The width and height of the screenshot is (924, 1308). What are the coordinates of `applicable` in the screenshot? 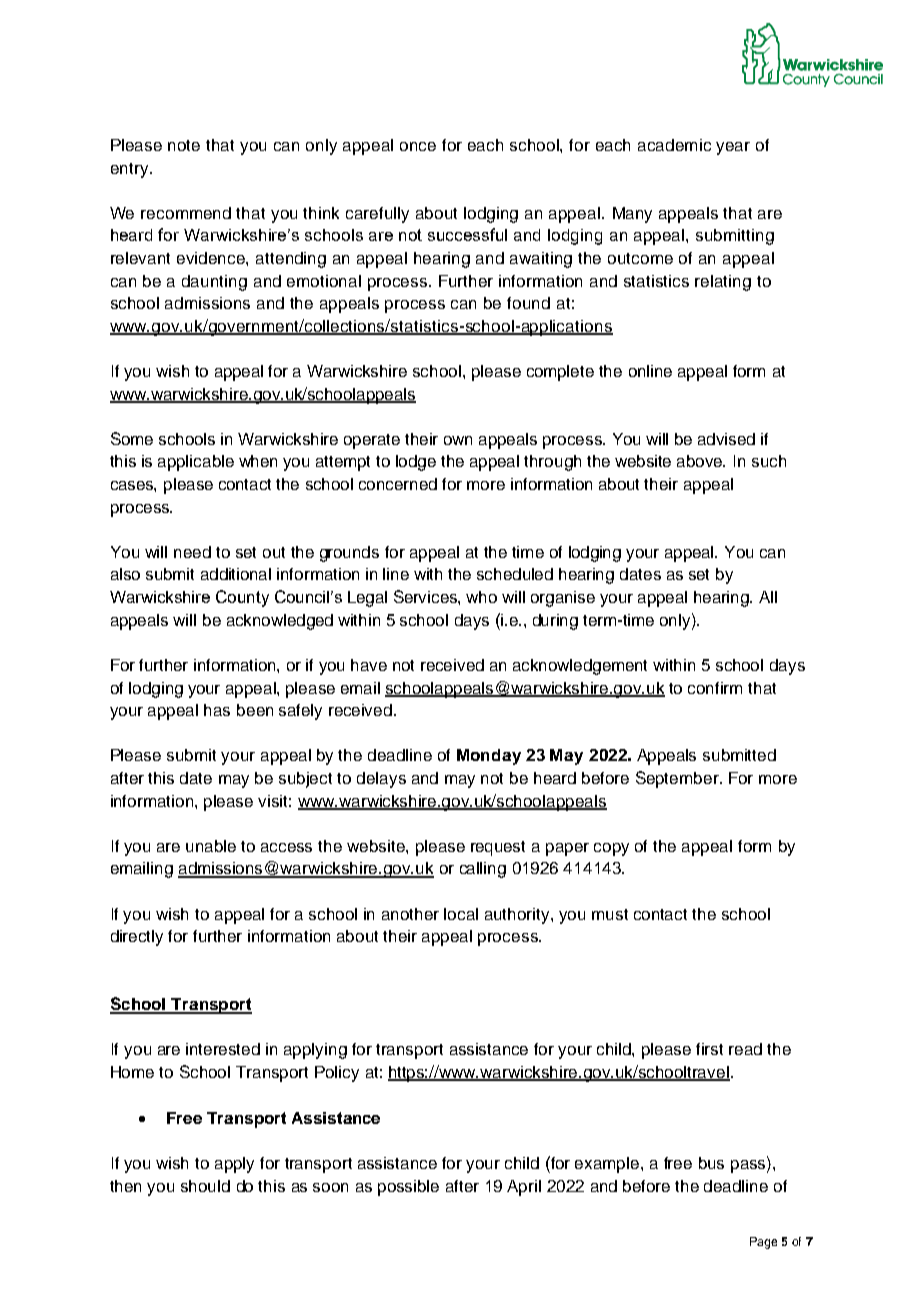 It's located at (196, 463).
